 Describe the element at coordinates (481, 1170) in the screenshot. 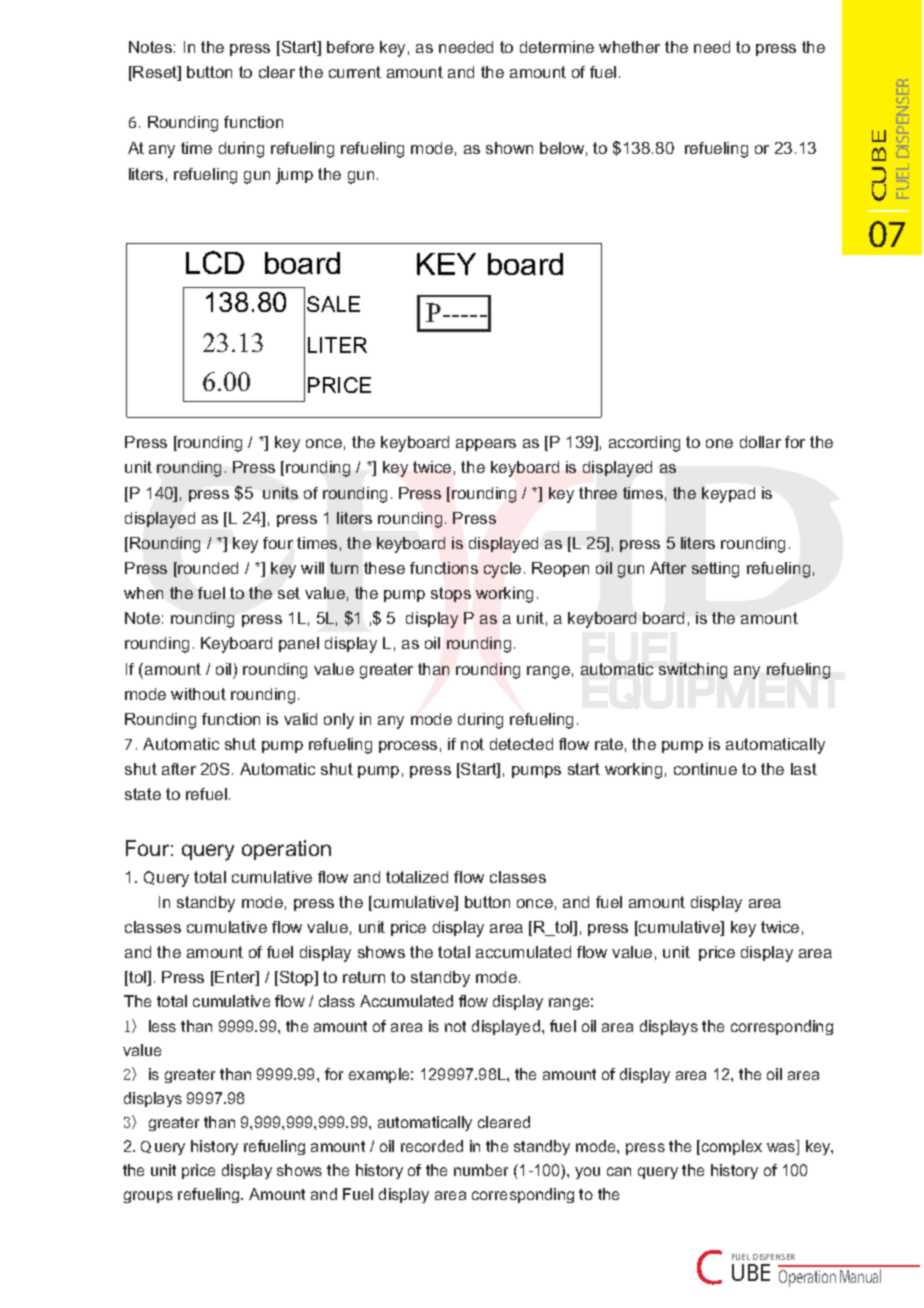

I see `number` at that location.
